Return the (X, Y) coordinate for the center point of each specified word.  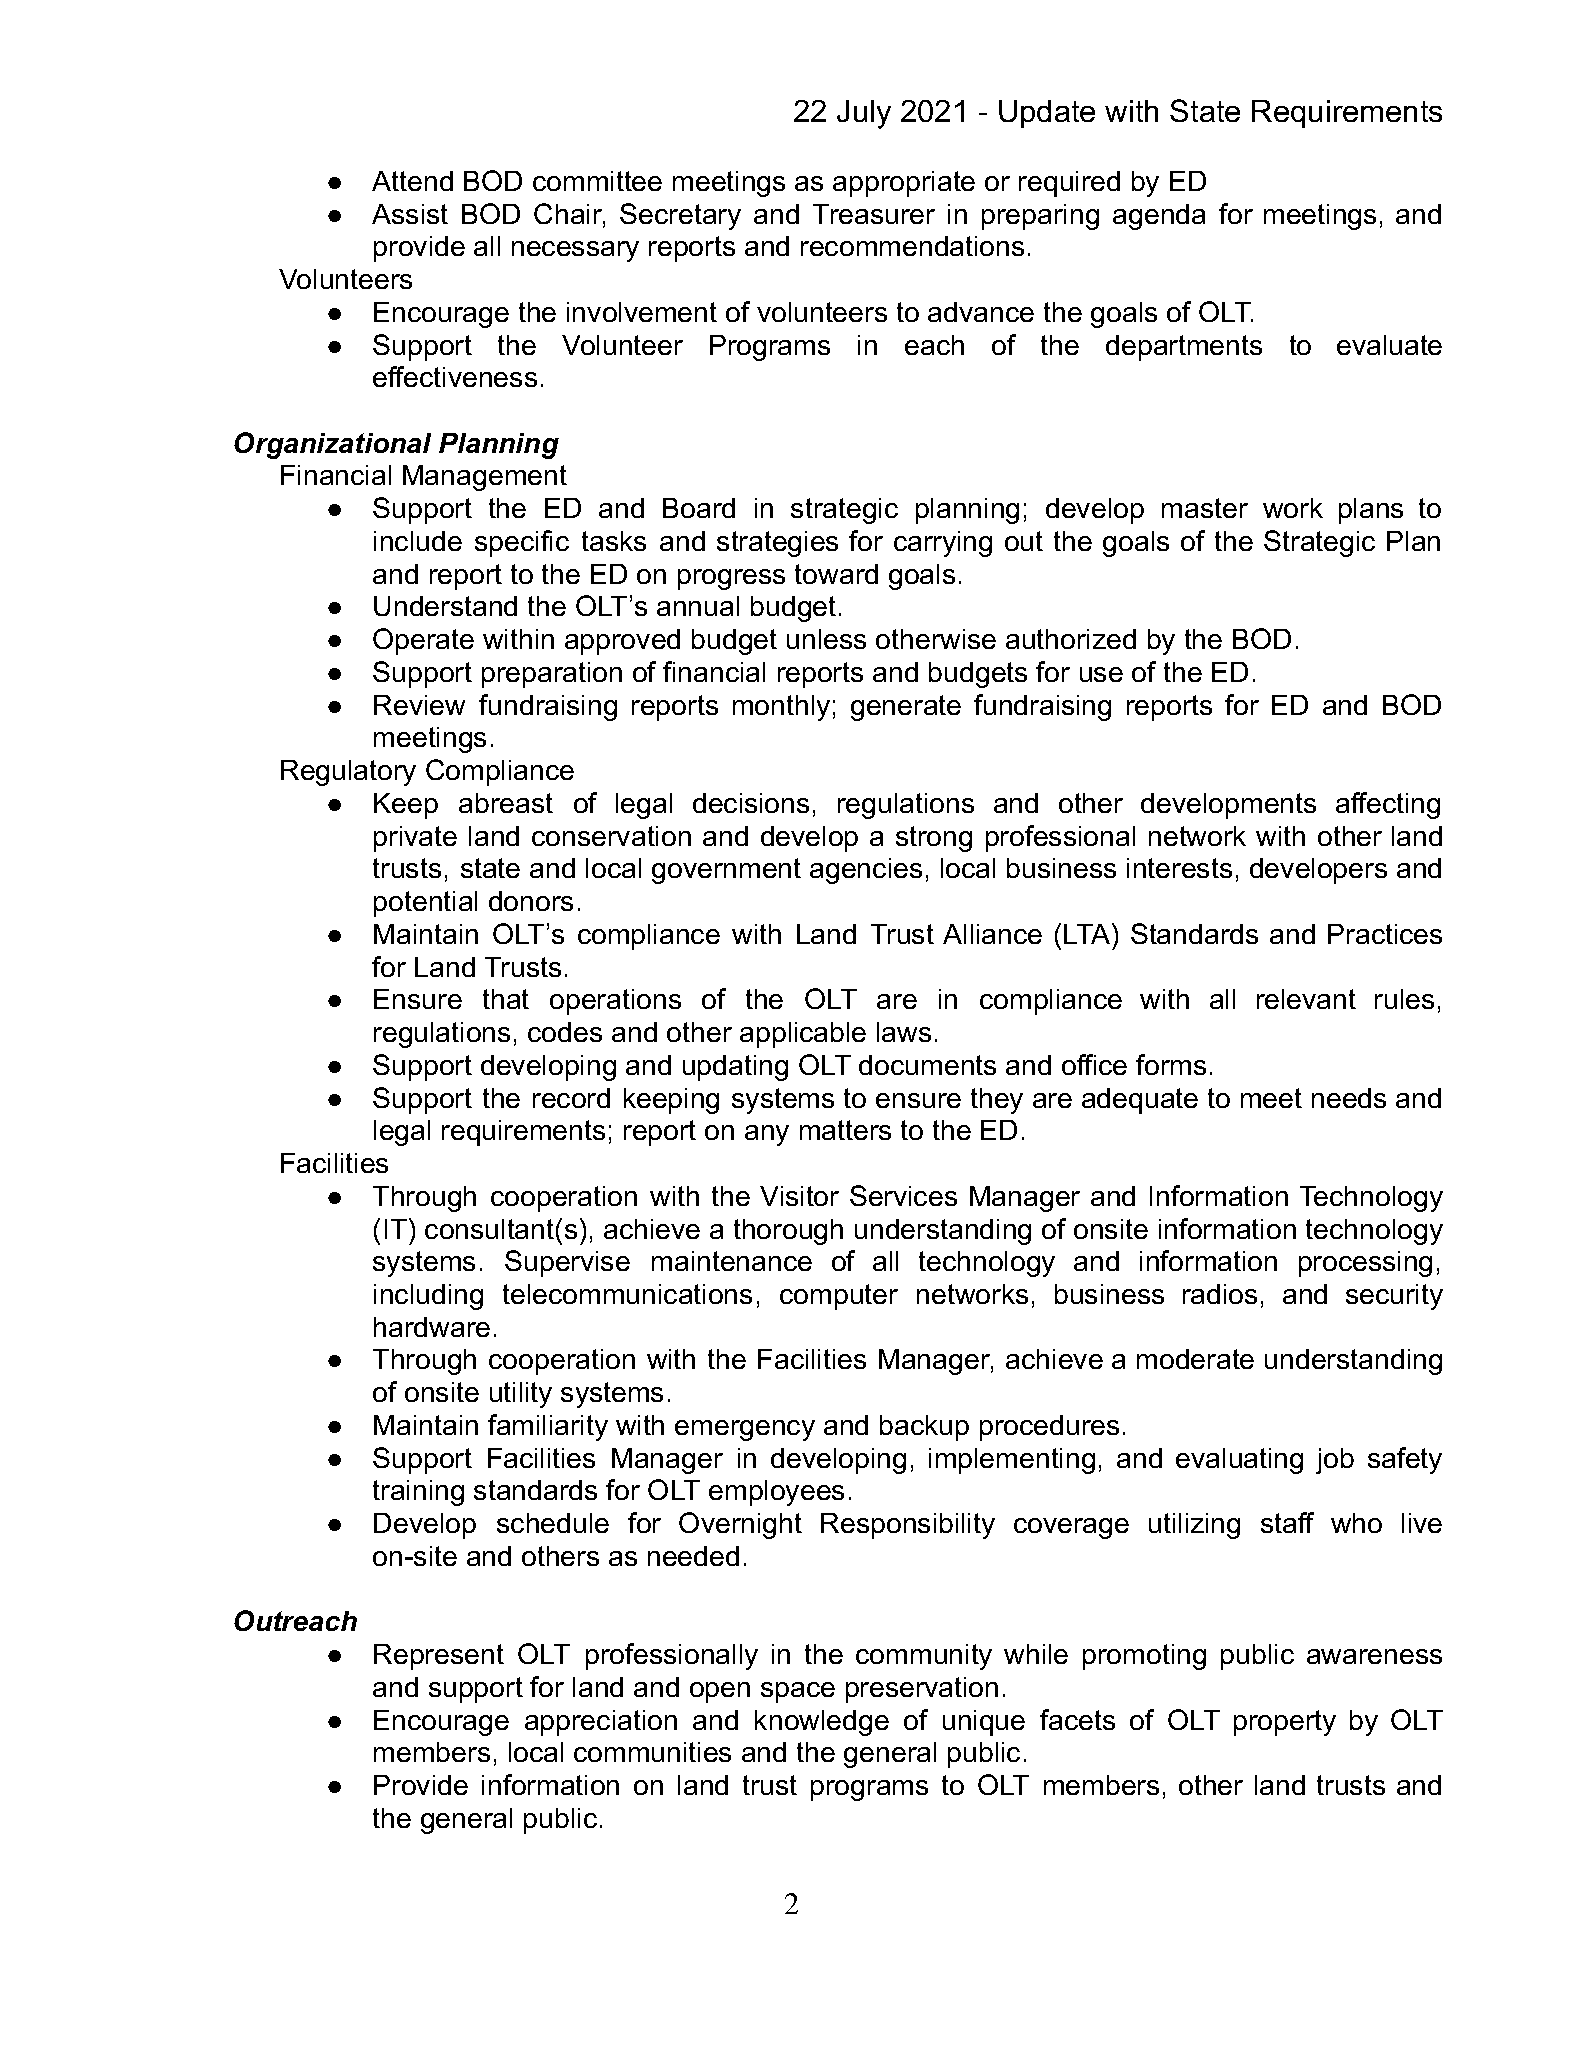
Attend (412, 181)
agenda (1159, 217)
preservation (922, 1690)
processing (1365, 1264)
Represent (439, 1657)
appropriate (904, 184)
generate (906, 708)
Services (903, 1195)
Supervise (567, 1263)
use (1101, 674)
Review (419, 705)
